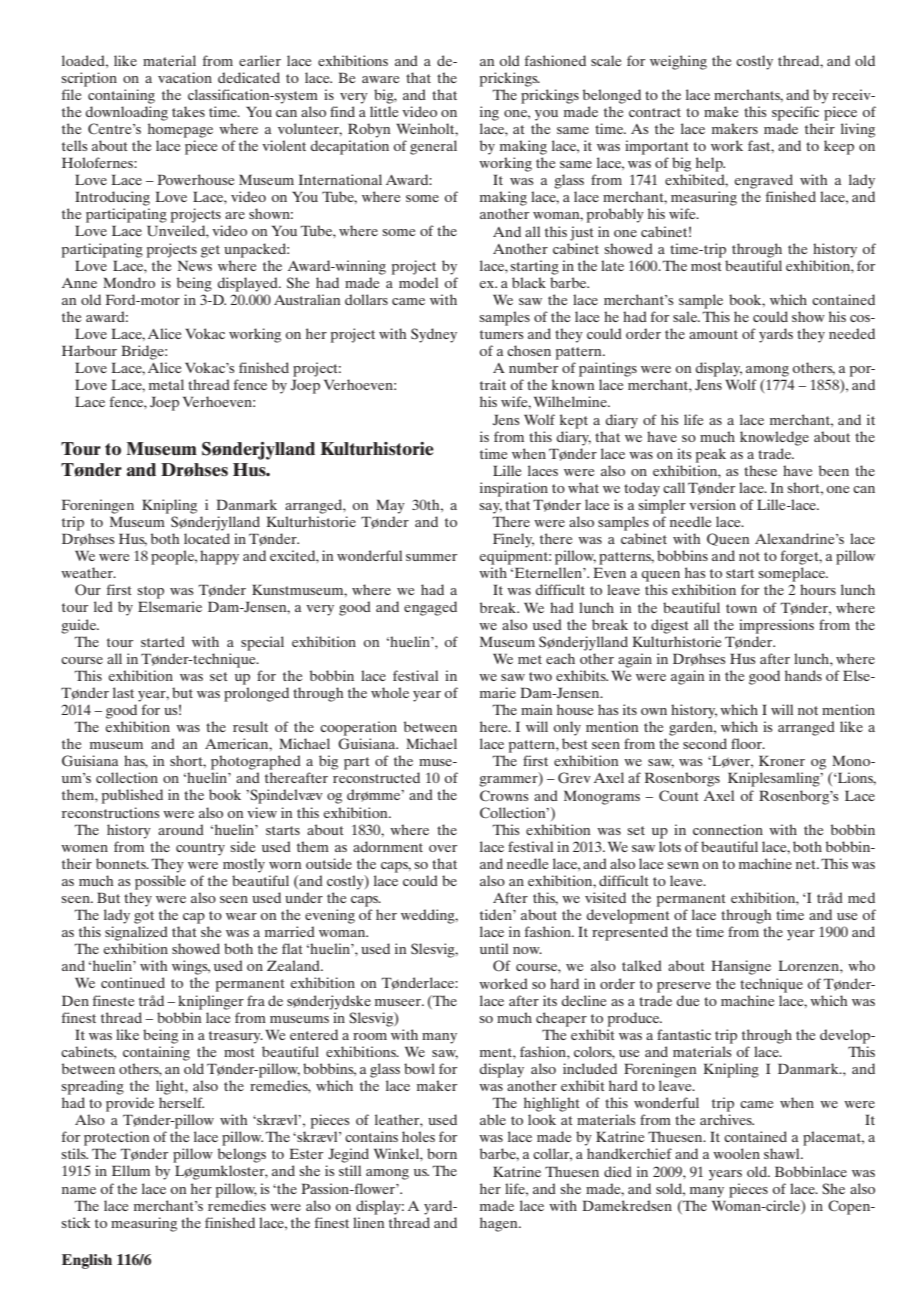  Describe the element at coordinates (433, 147) in the screenshot. I see `general` at that location.
